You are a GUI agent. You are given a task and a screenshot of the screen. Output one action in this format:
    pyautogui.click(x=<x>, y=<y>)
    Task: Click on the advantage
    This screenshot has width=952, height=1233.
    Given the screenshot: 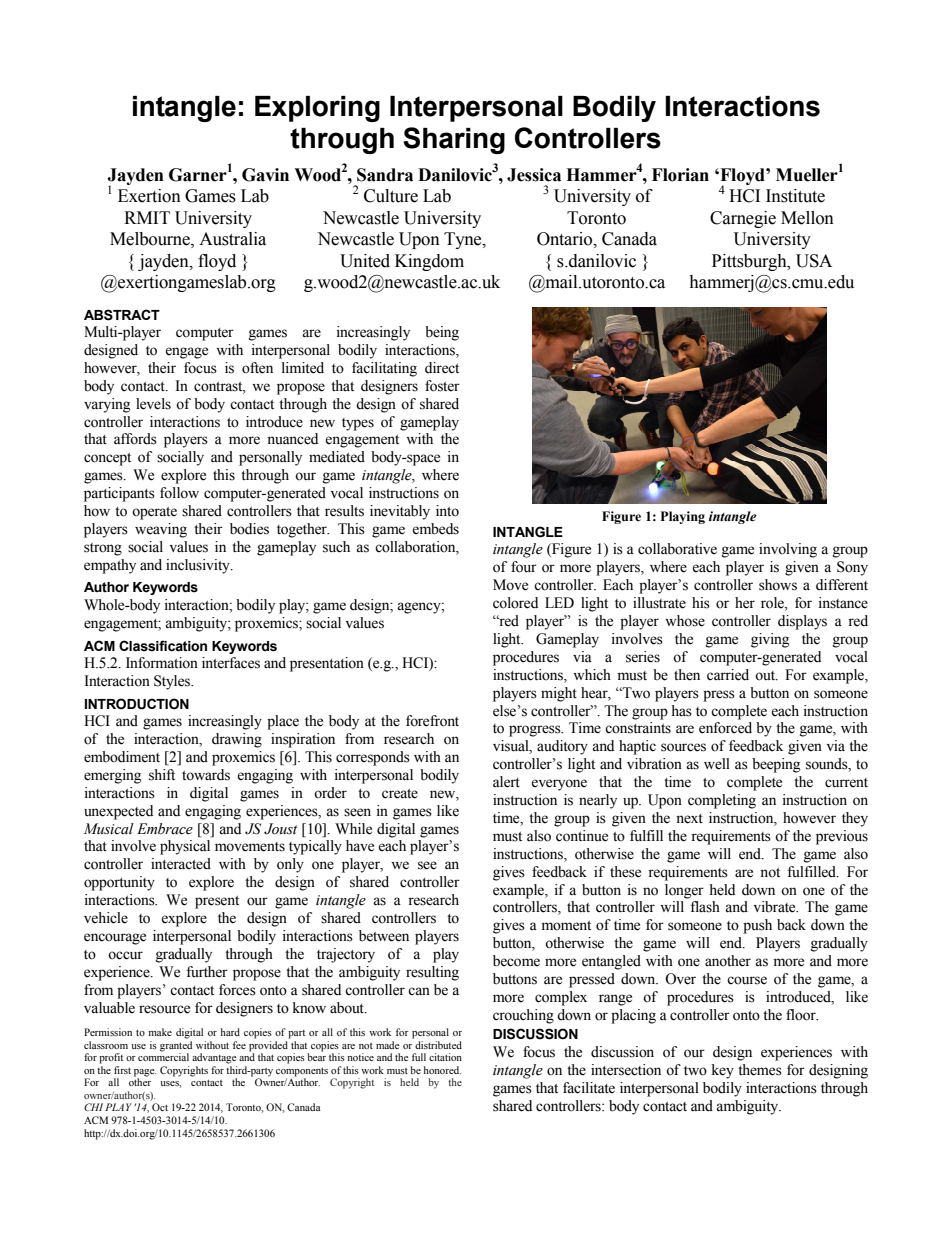 What is the action you would take?
    pyautogui.click(x=214, y=1058)
